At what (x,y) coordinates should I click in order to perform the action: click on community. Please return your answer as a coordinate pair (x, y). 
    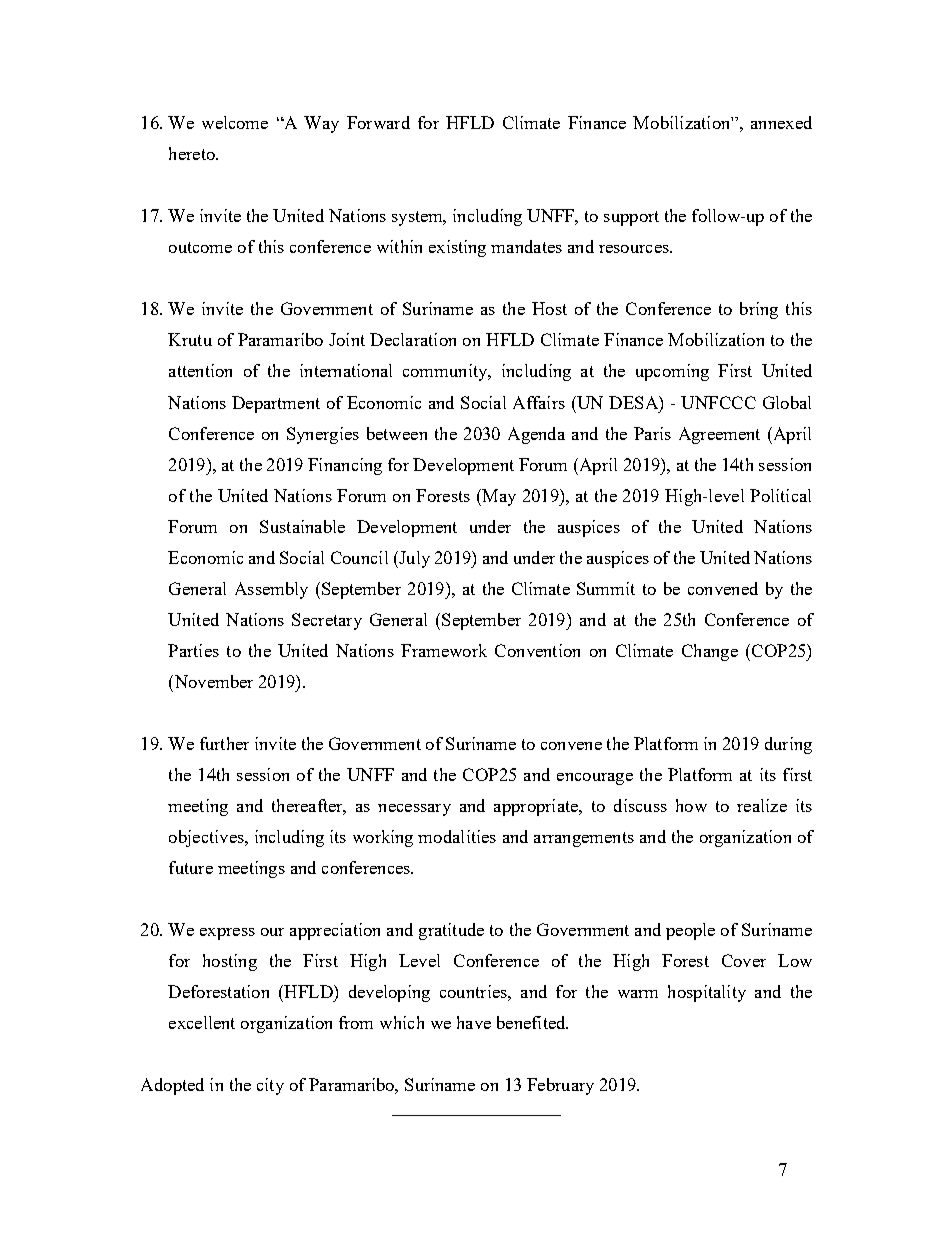
    Looking at the image, I should click on (446, 372).
